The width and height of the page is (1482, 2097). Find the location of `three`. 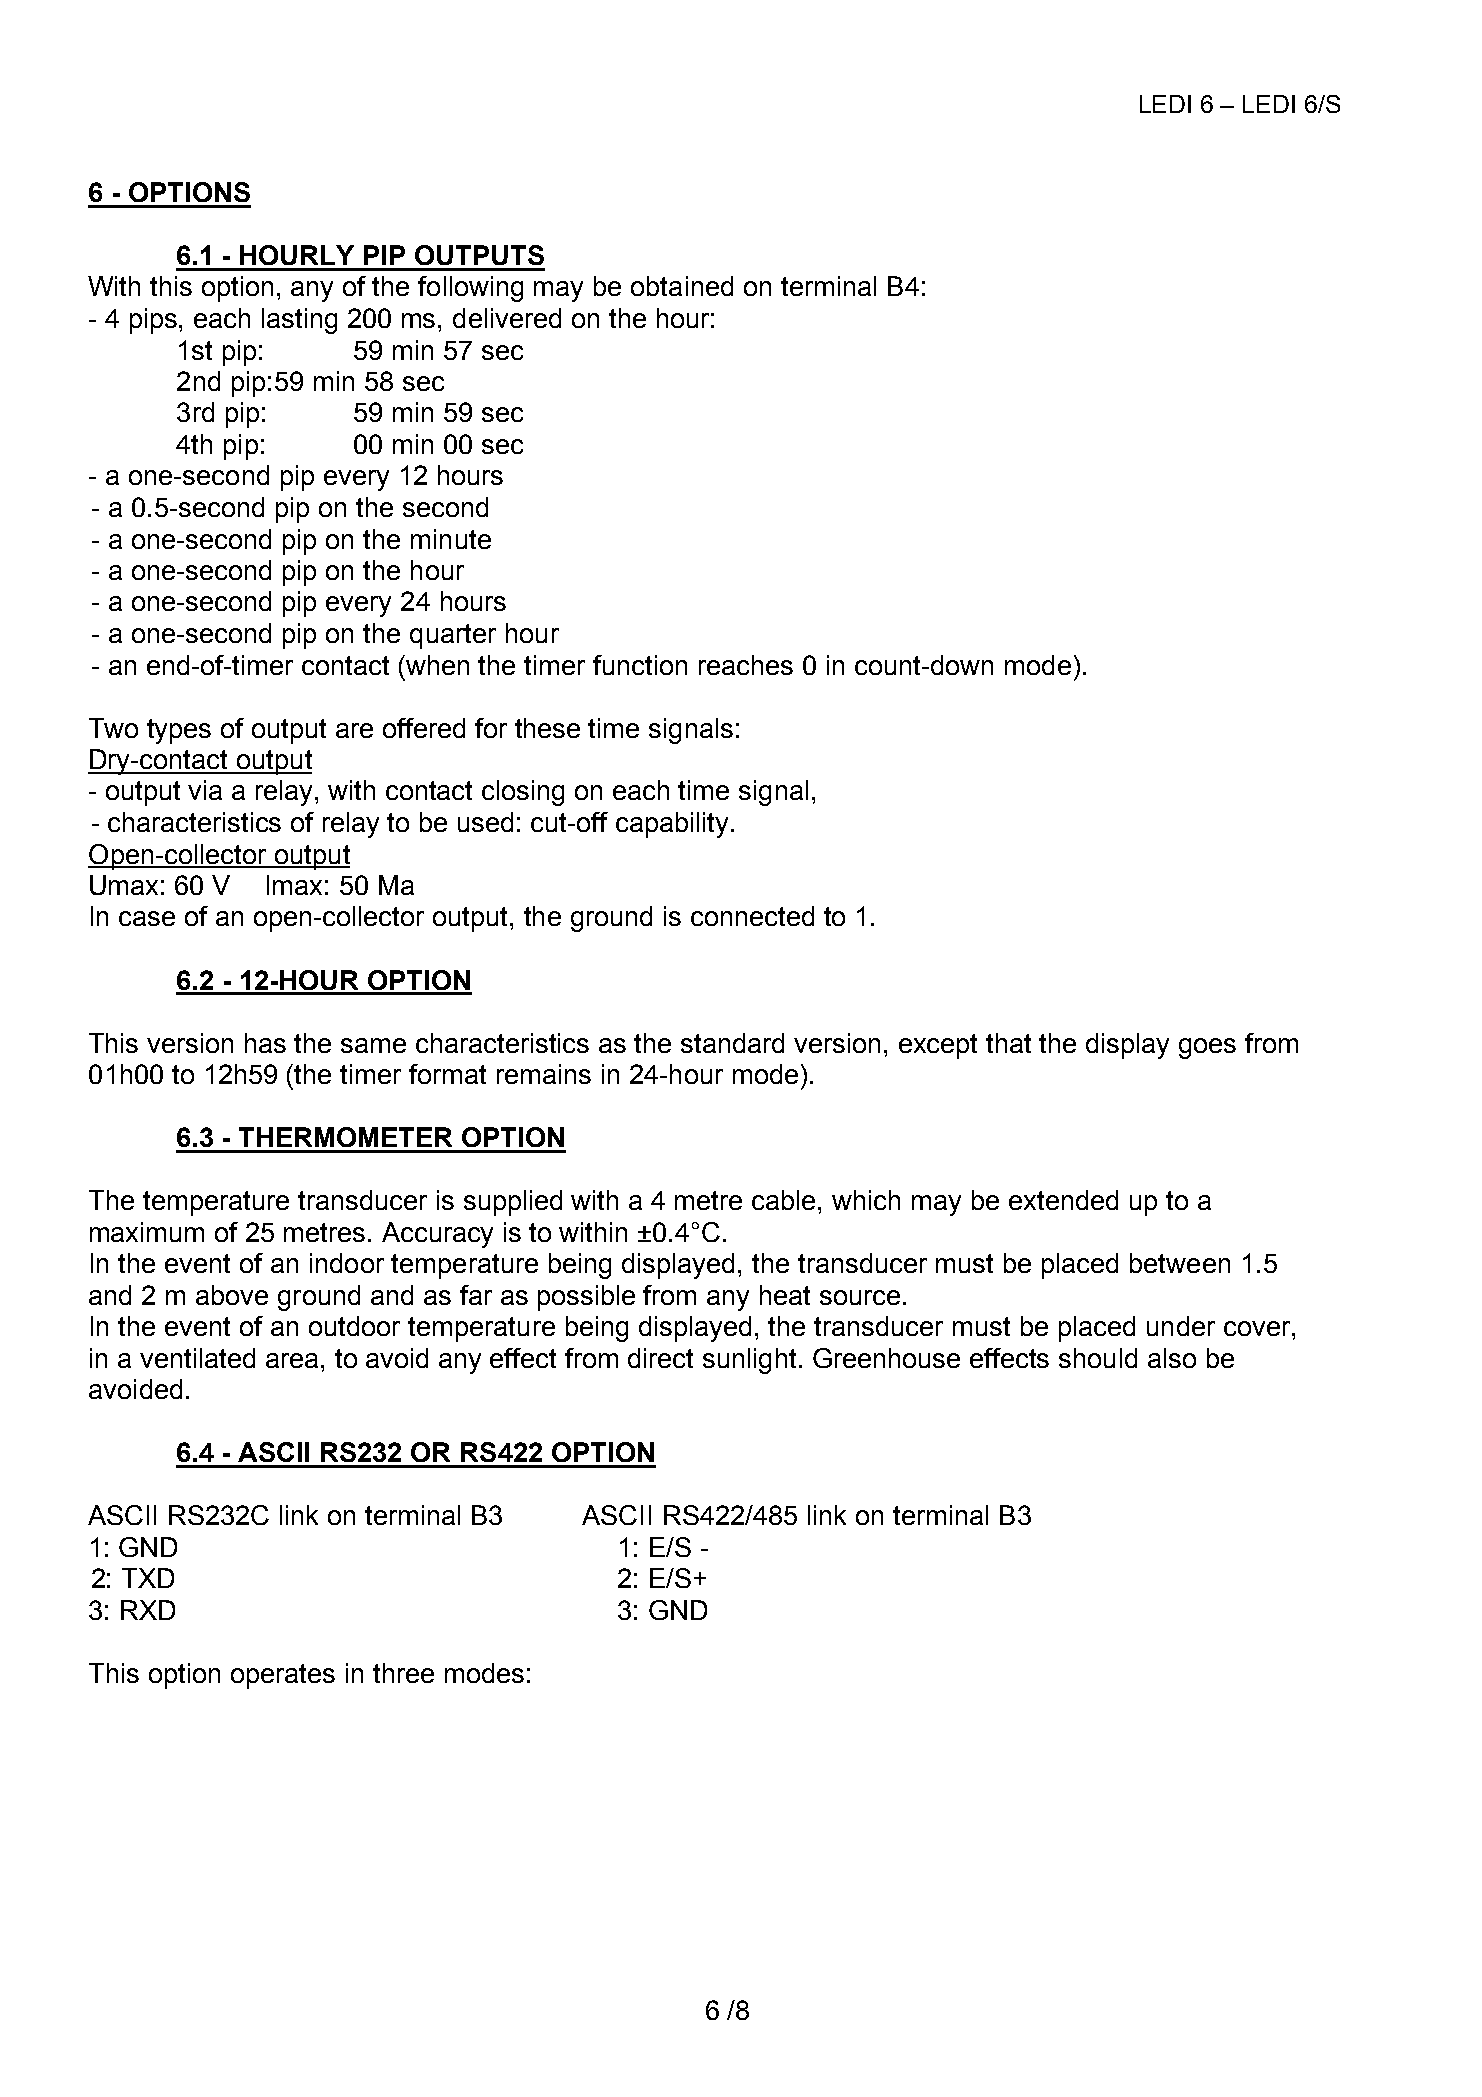

three is located at coordinates (403, 1673).
